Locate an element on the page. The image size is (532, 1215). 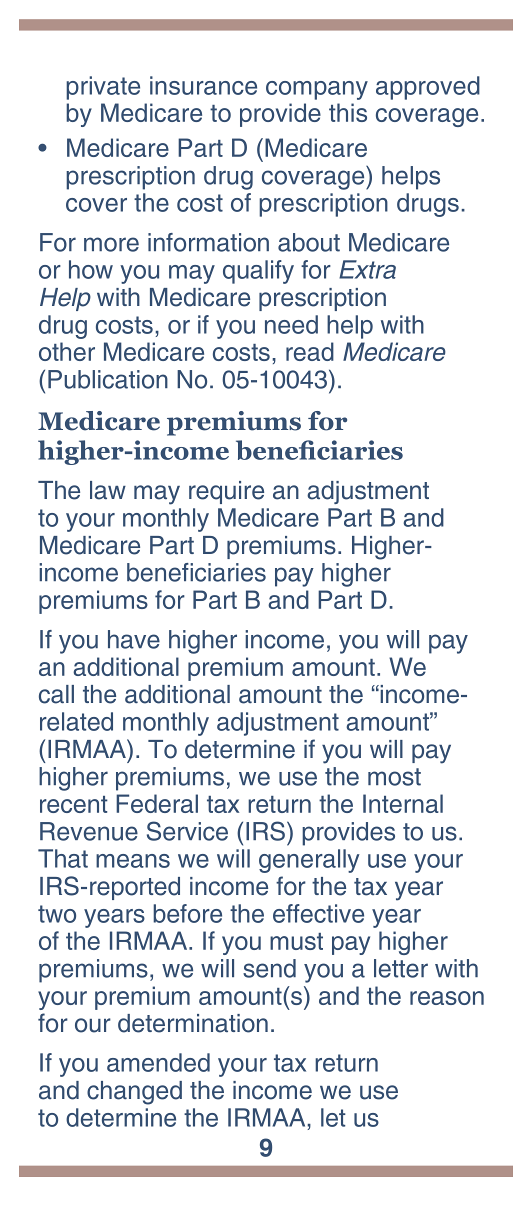
approved is located at coordinates (428, 88).
